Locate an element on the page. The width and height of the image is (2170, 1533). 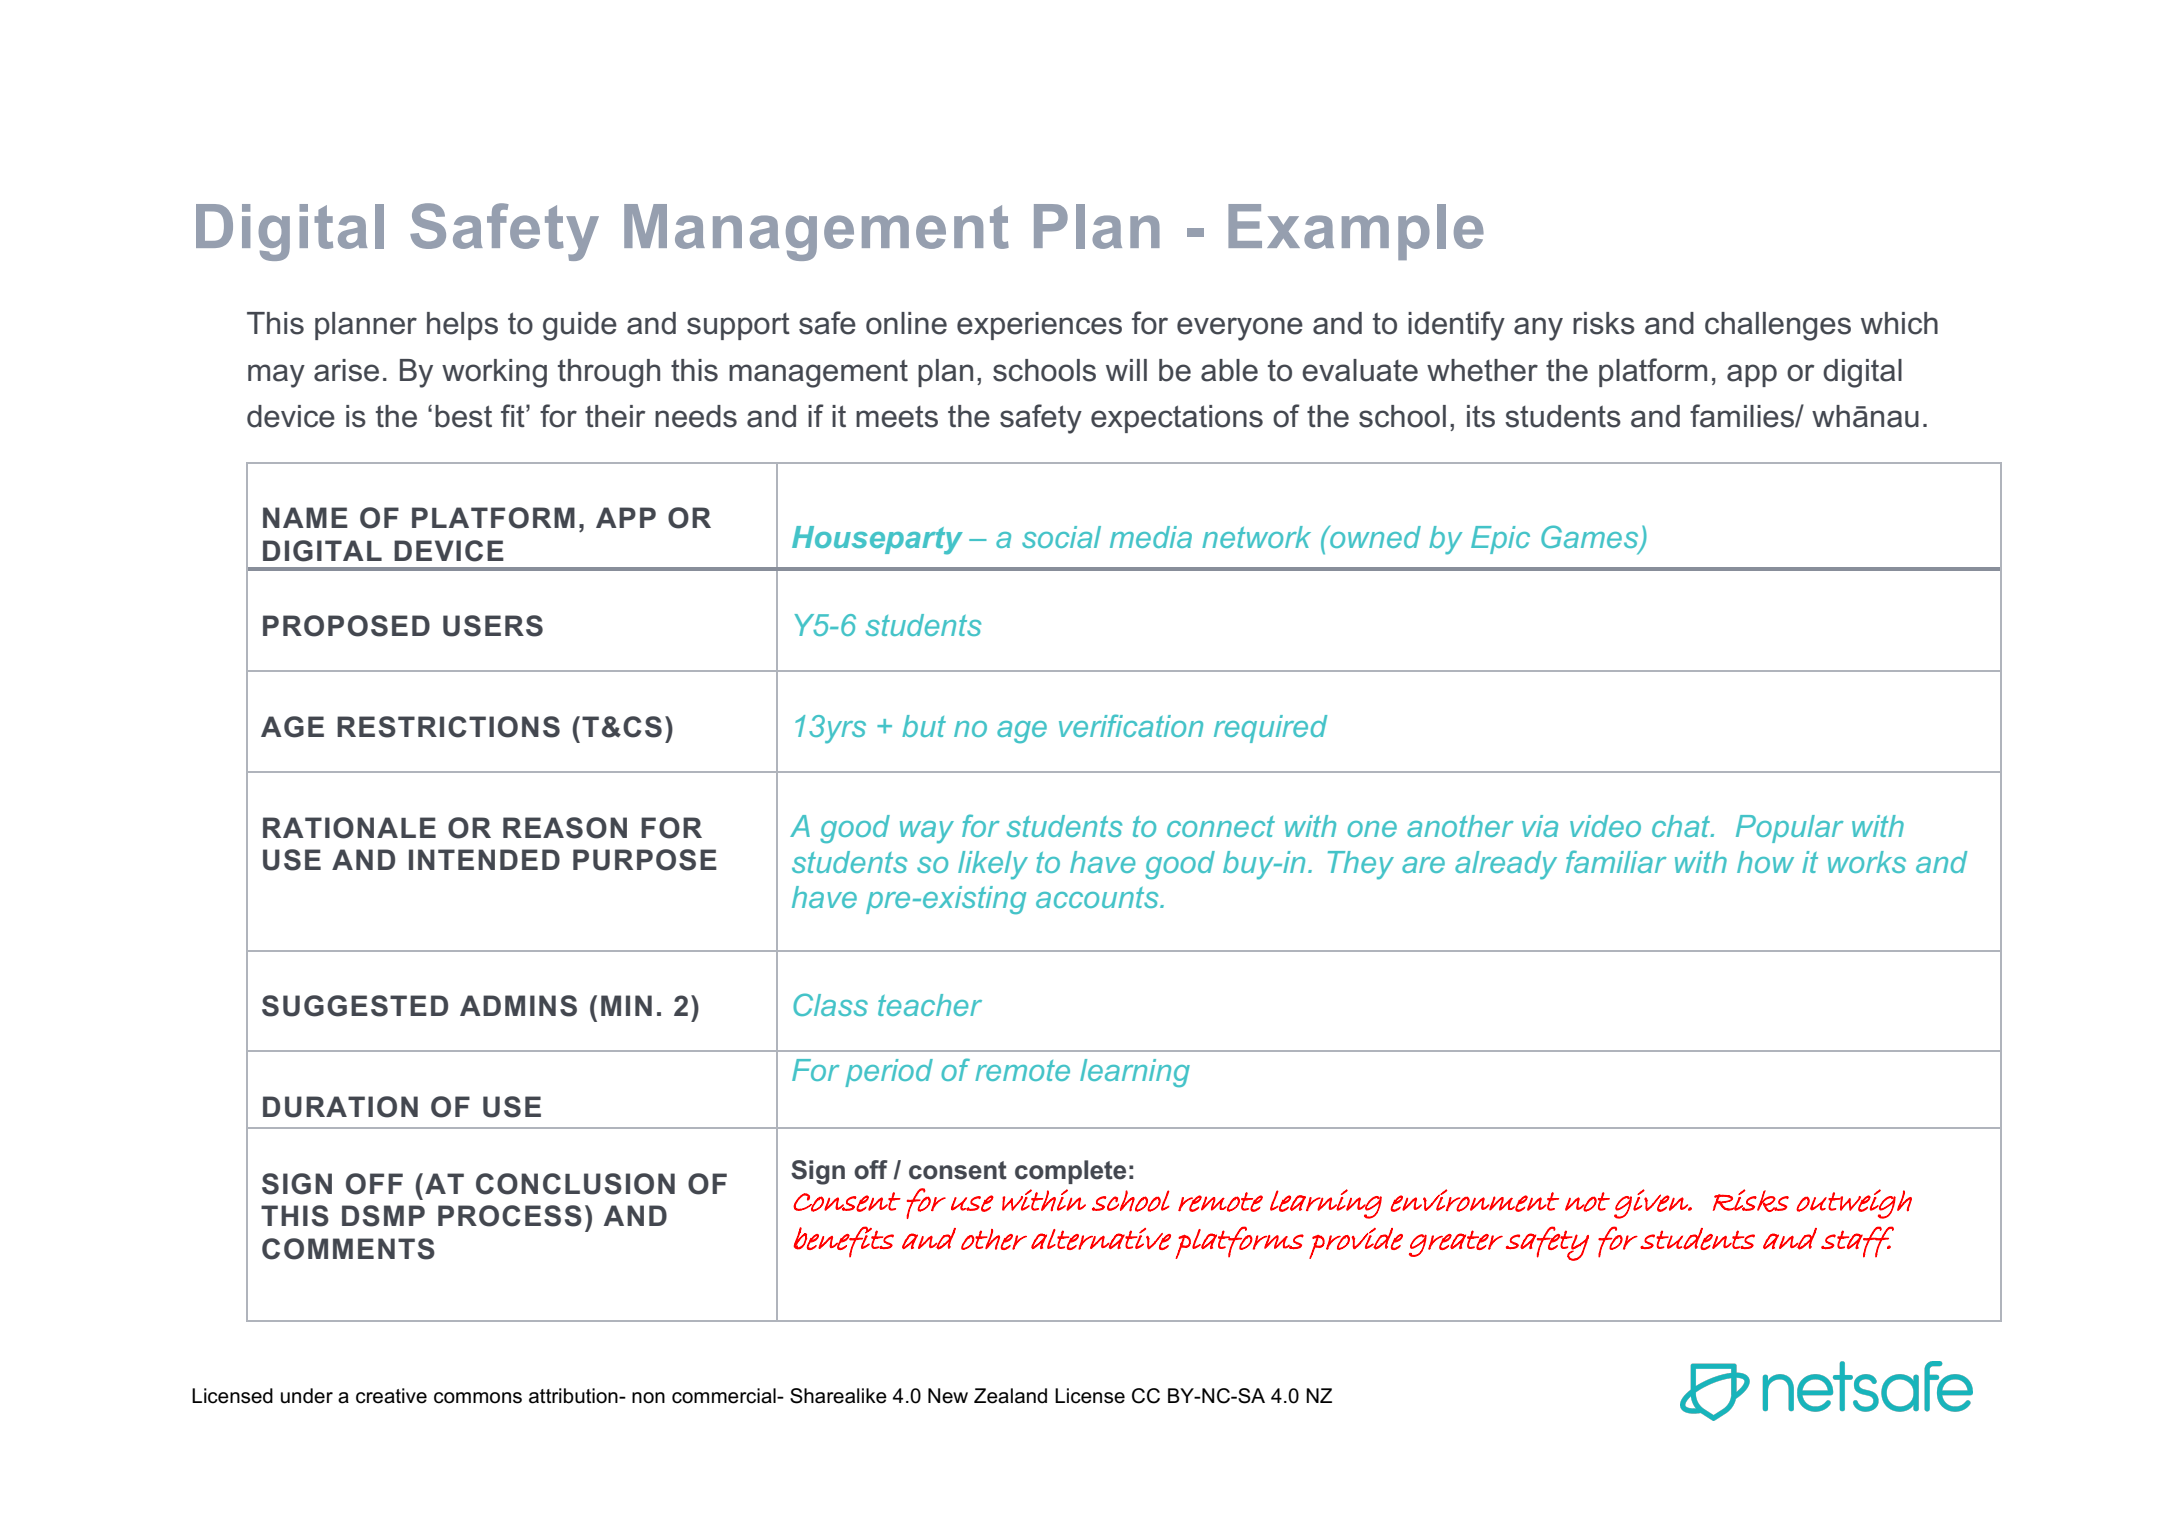
commons is located at coordinates (478, 1398).
